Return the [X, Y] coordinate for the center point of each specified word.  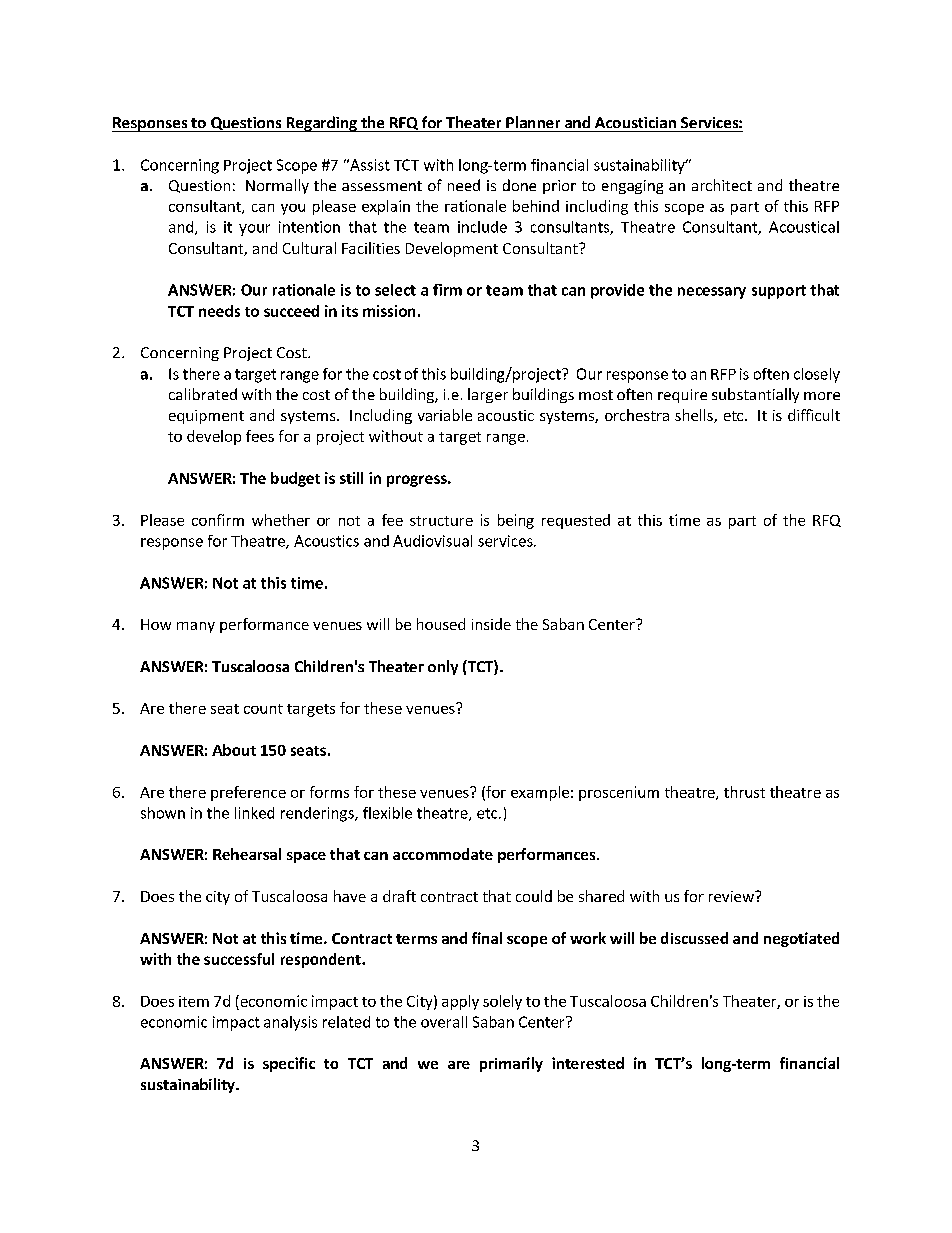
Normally [277, 186]
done [519, 185]
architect [722, 185]
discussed [694, 938]
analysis [290, 1023]
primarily [511, 1064]
